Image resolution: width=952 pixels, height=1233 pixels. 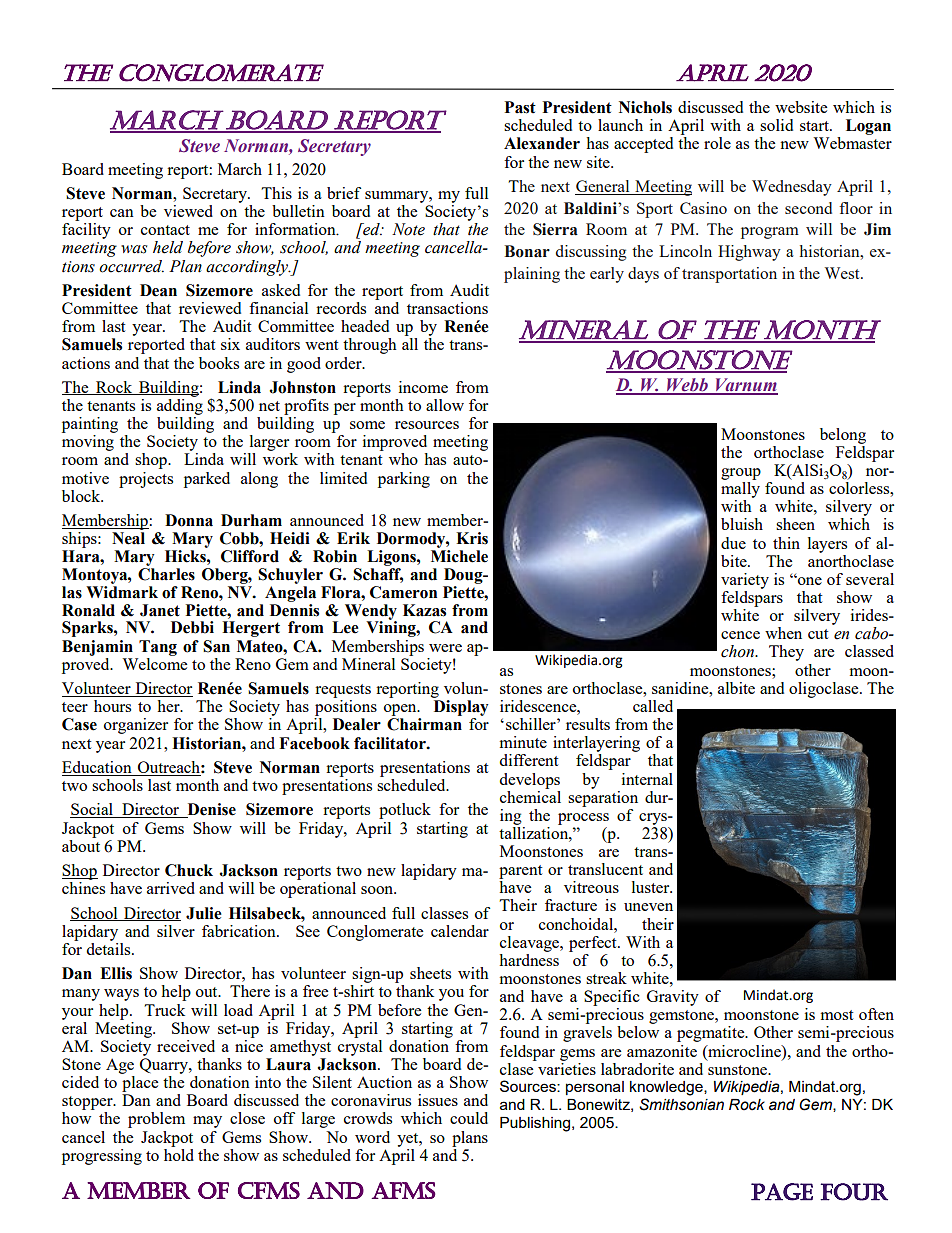 I want to click on This, so click(x=276, y=193).
